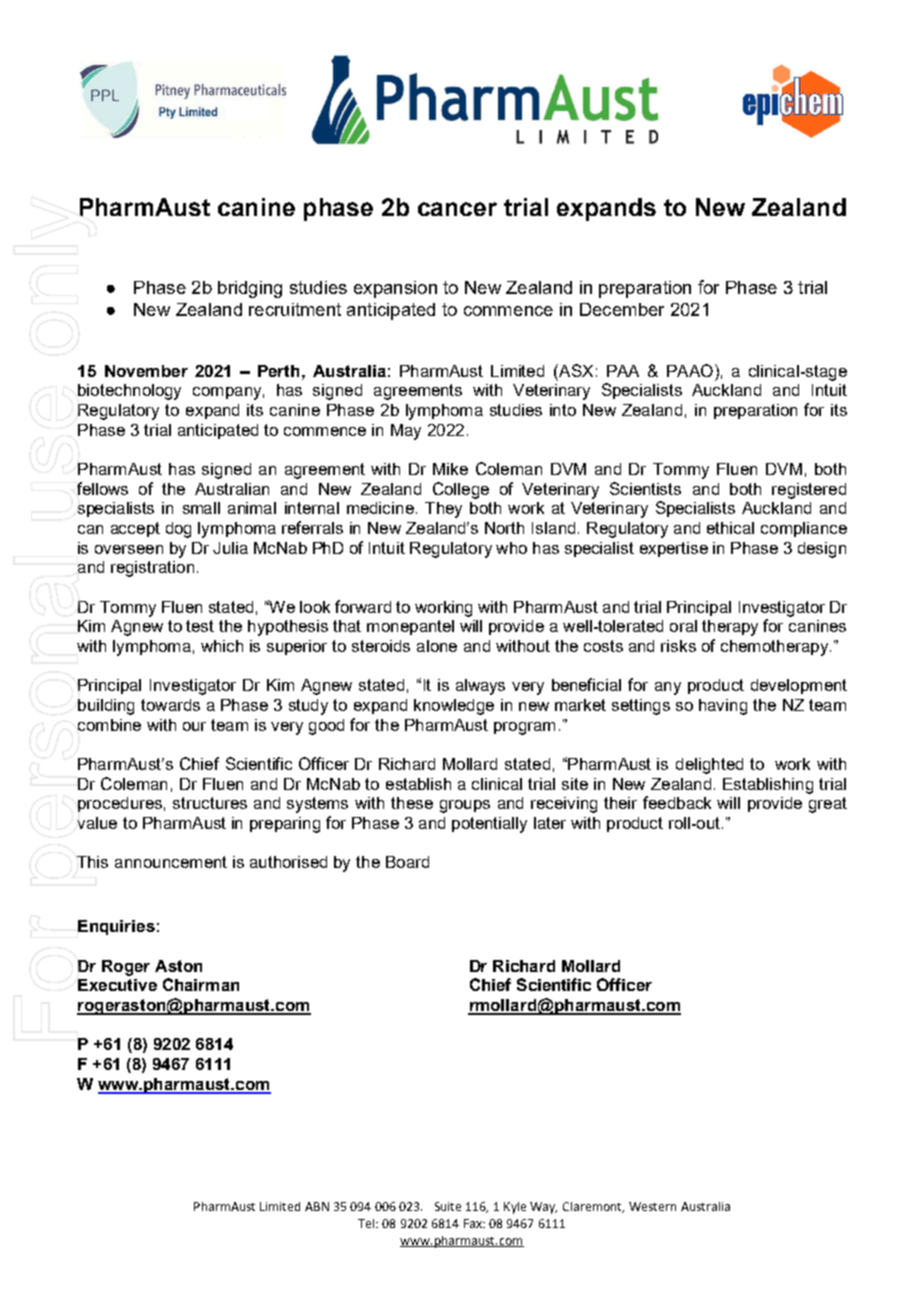 The height and width of the document is (1309, 924). What do you see at coordinates (250, 289) in the document?
I see `bridging` at bounding box center [250, 289].
